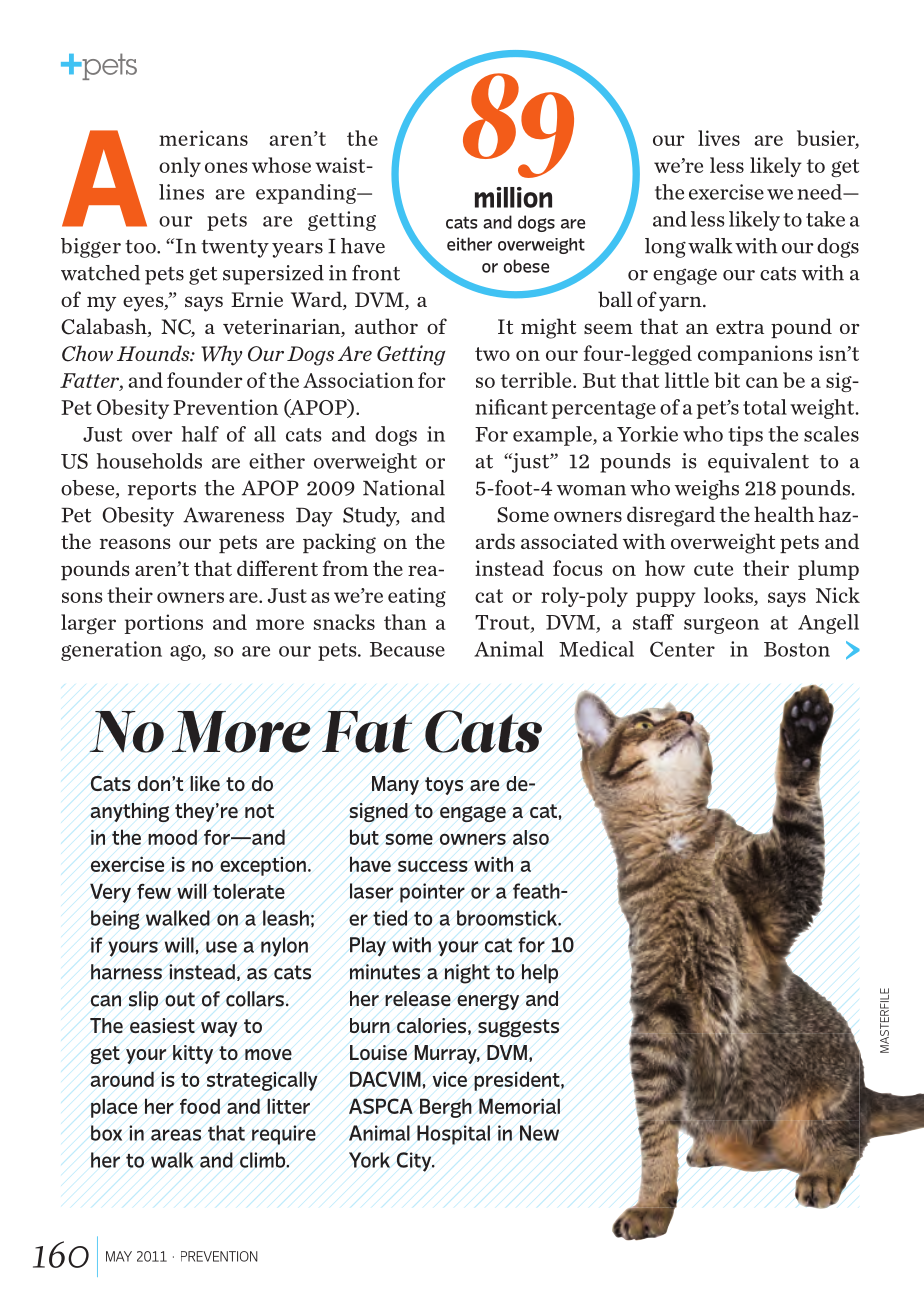  What do you see at coordinates (797, 649) in the page?
I see `Boston` at bounding box center [797, 649].
